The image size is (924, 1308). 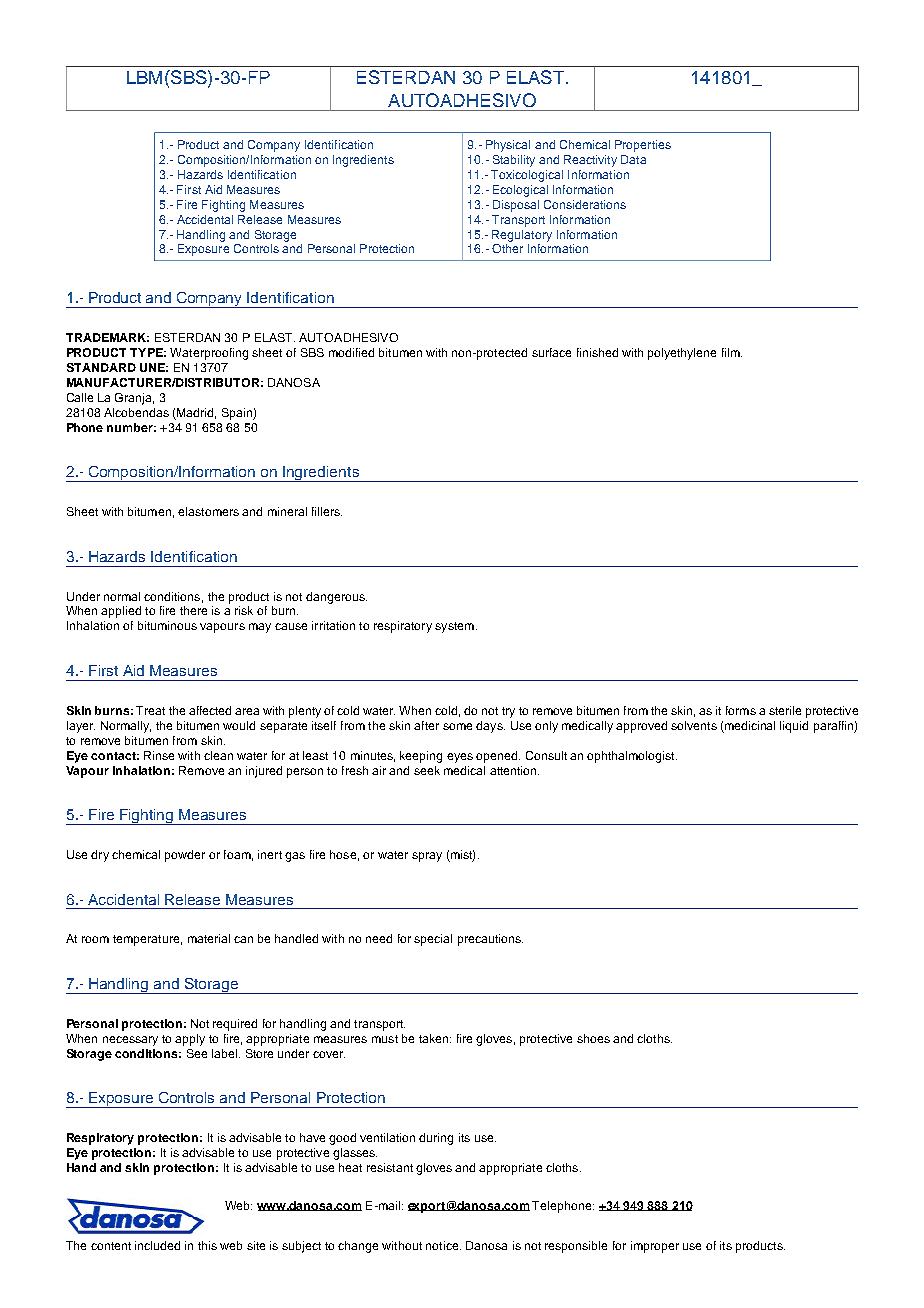 I want to click on Calle, so click(x=80, y=397).
